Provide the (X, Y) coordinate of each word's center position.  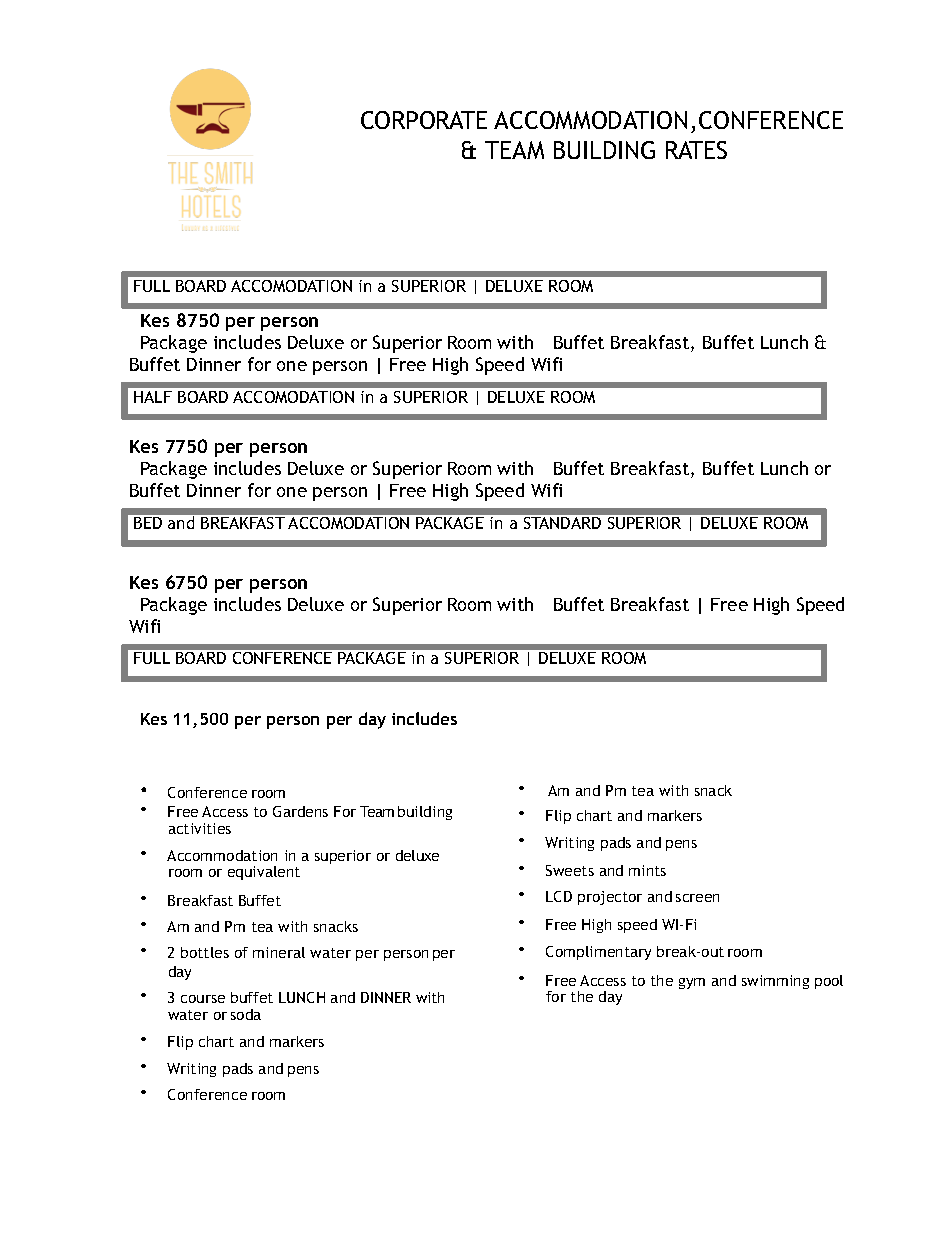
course (203, 999)
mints (647, 870)
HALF (153, 397)
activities (200, 828)
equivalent (264, 873)
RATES (696, 150)
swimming (775, 982)
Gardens (300, 811)
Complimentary (598, 953)
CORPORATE (424, 120)
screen (697, 898)
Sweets (570, 870)
